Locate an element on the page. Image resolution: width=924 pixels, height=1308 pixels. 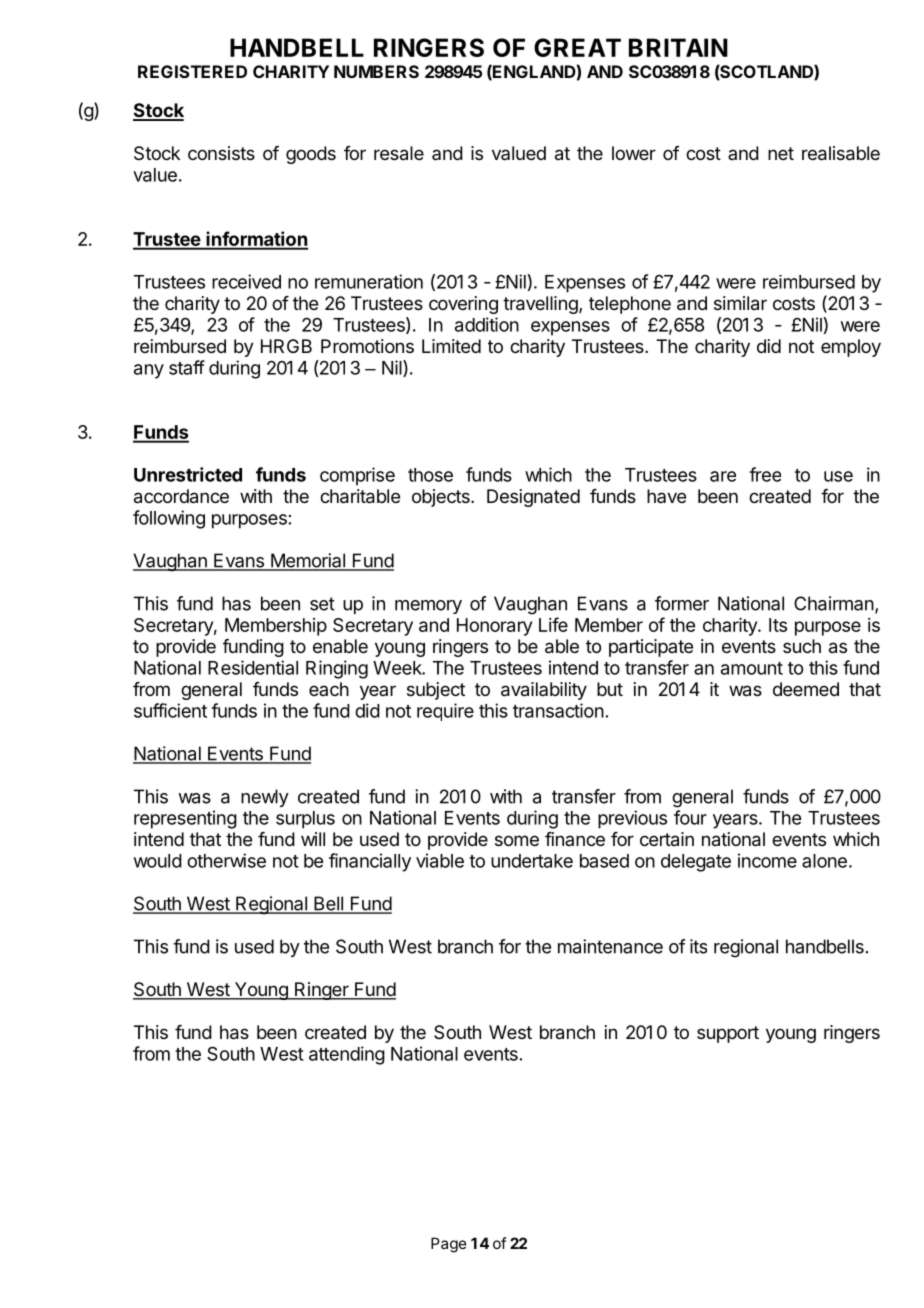
REGISTERED is located at coordinates (192, 71).
